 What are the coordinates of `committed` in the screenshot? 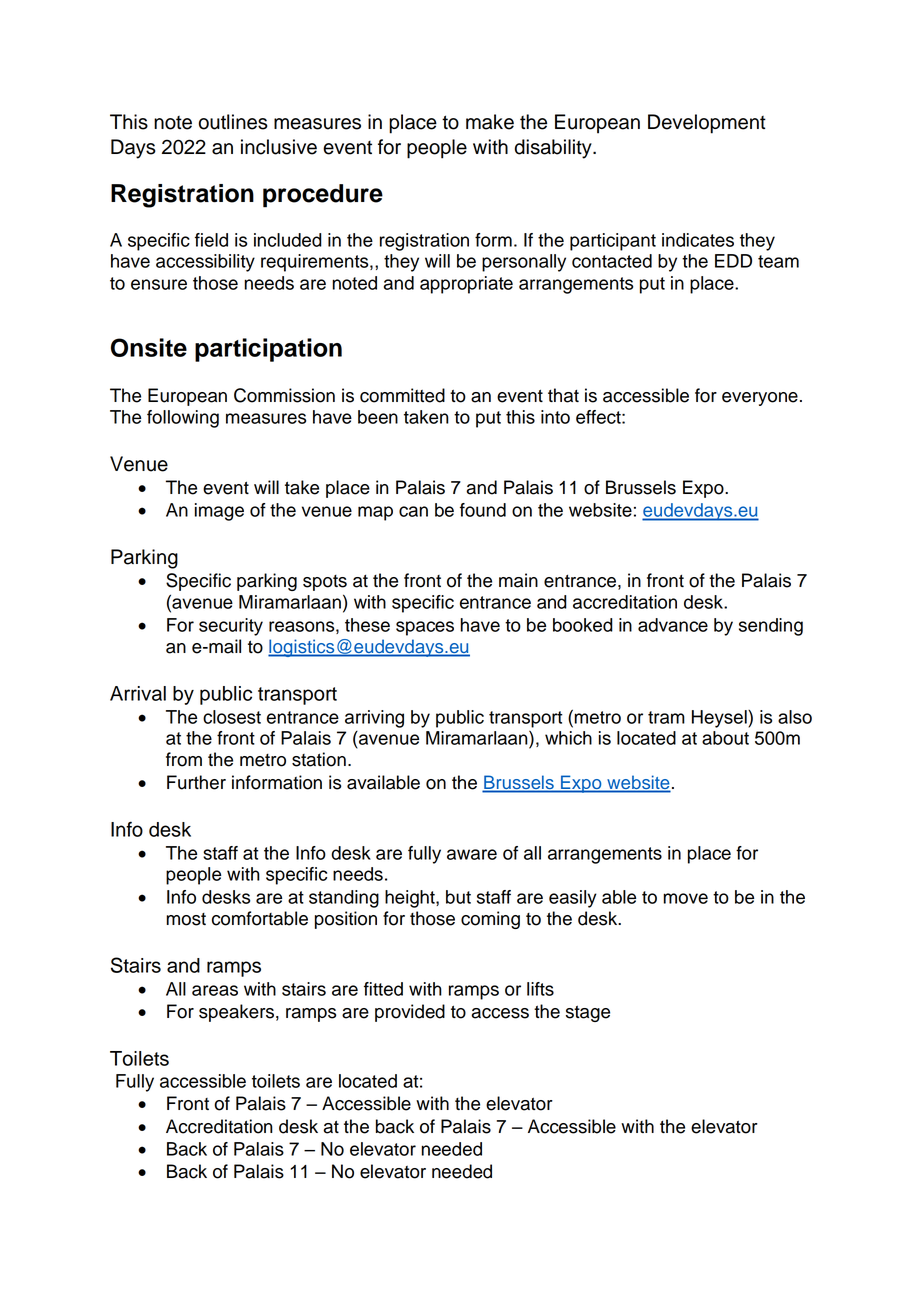 It's located at (402, 395).
